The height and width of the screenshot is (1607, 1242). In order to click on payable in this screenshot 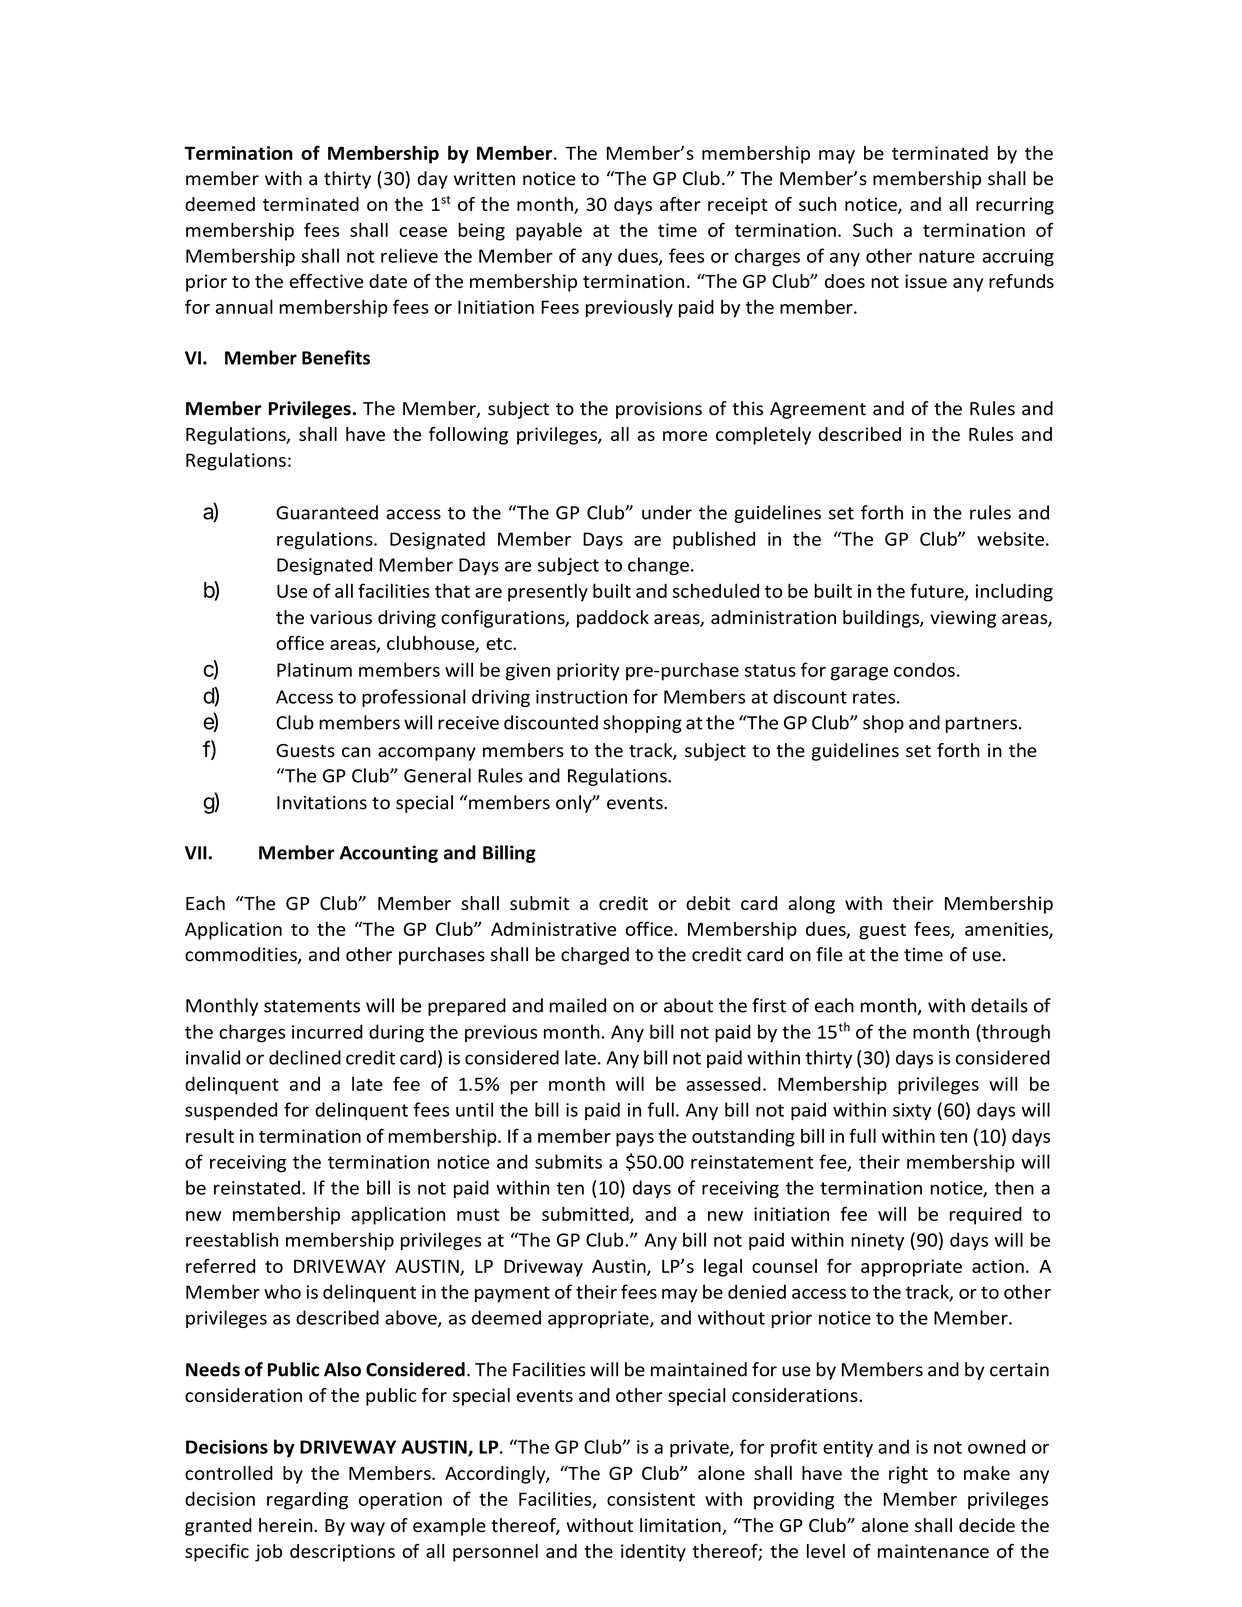, I will do `click(549, 232)`.
